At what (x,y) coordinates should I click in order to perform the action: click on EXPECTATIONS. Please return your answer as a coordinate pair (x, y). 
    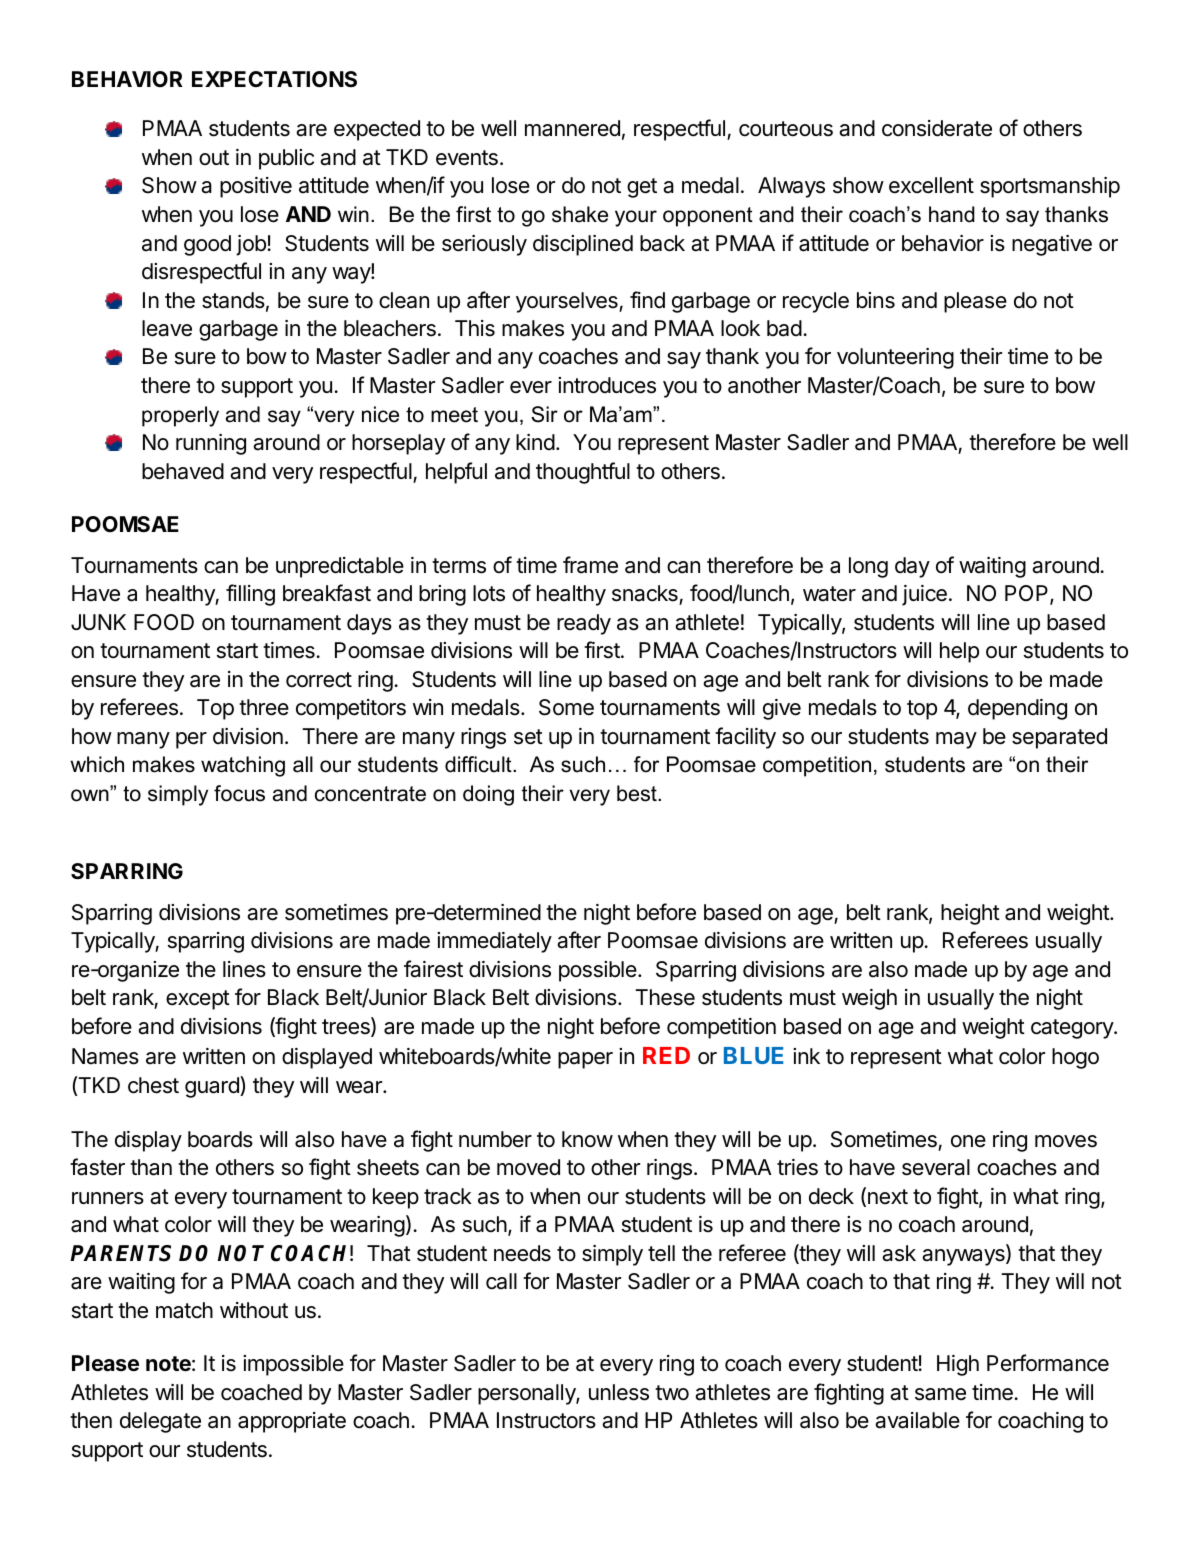
    Looking at the image, I should click on (274, 79).
